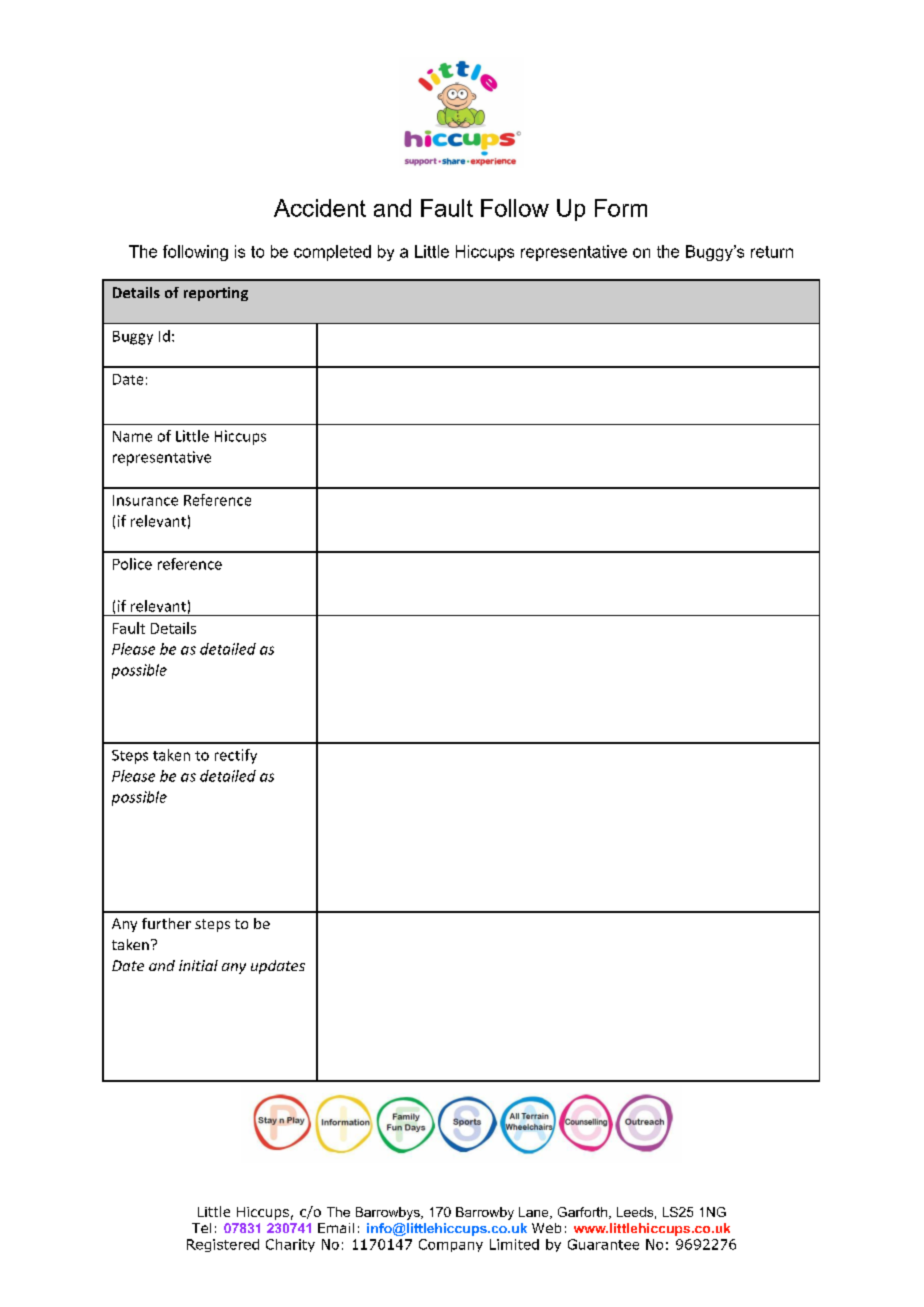 The height and width of the screenshot is (1307, 924). I want to click on further, so click(166, 923).
